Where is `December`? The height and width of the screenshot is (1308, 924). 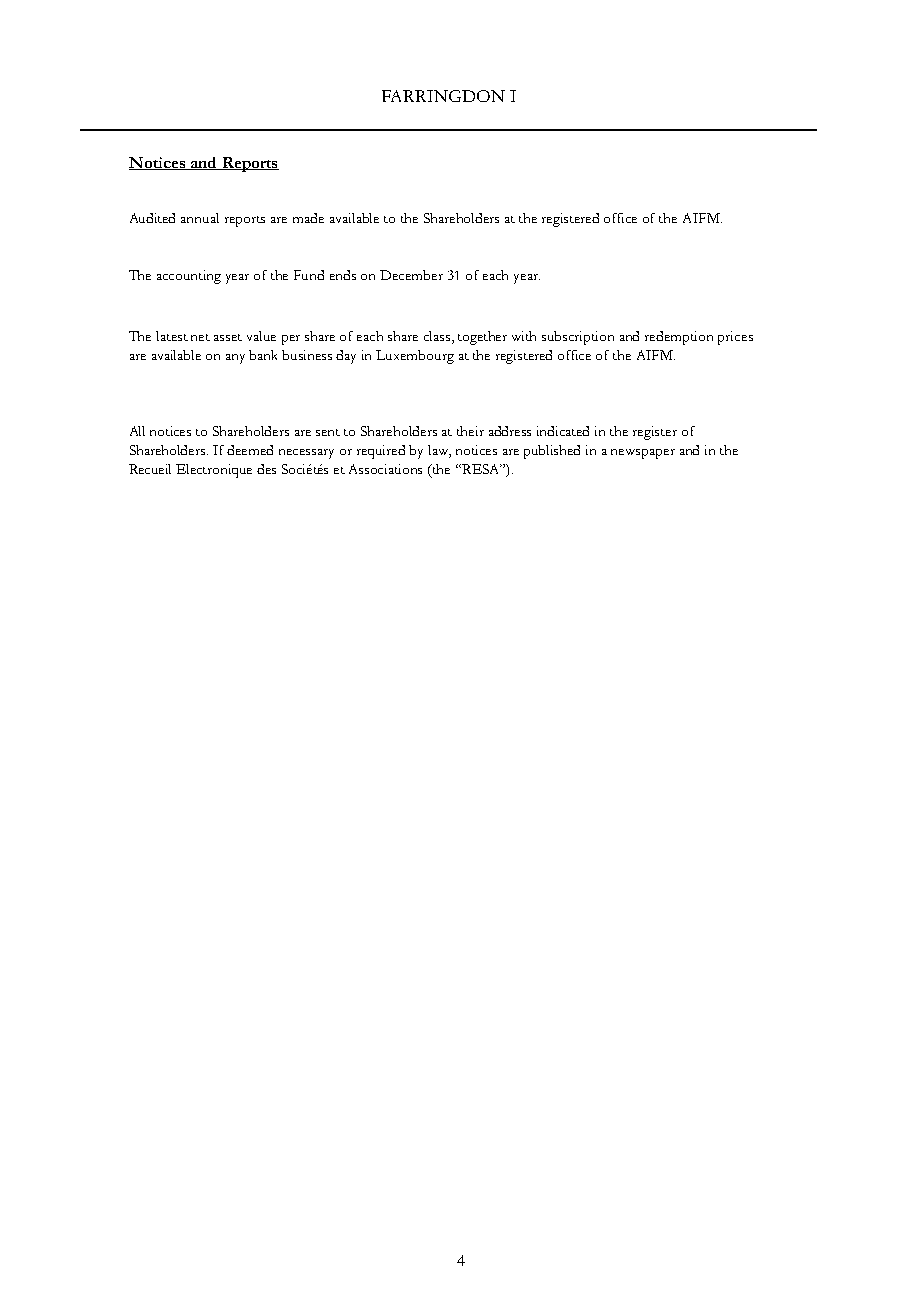
December is located at coordinates (411, 275).
